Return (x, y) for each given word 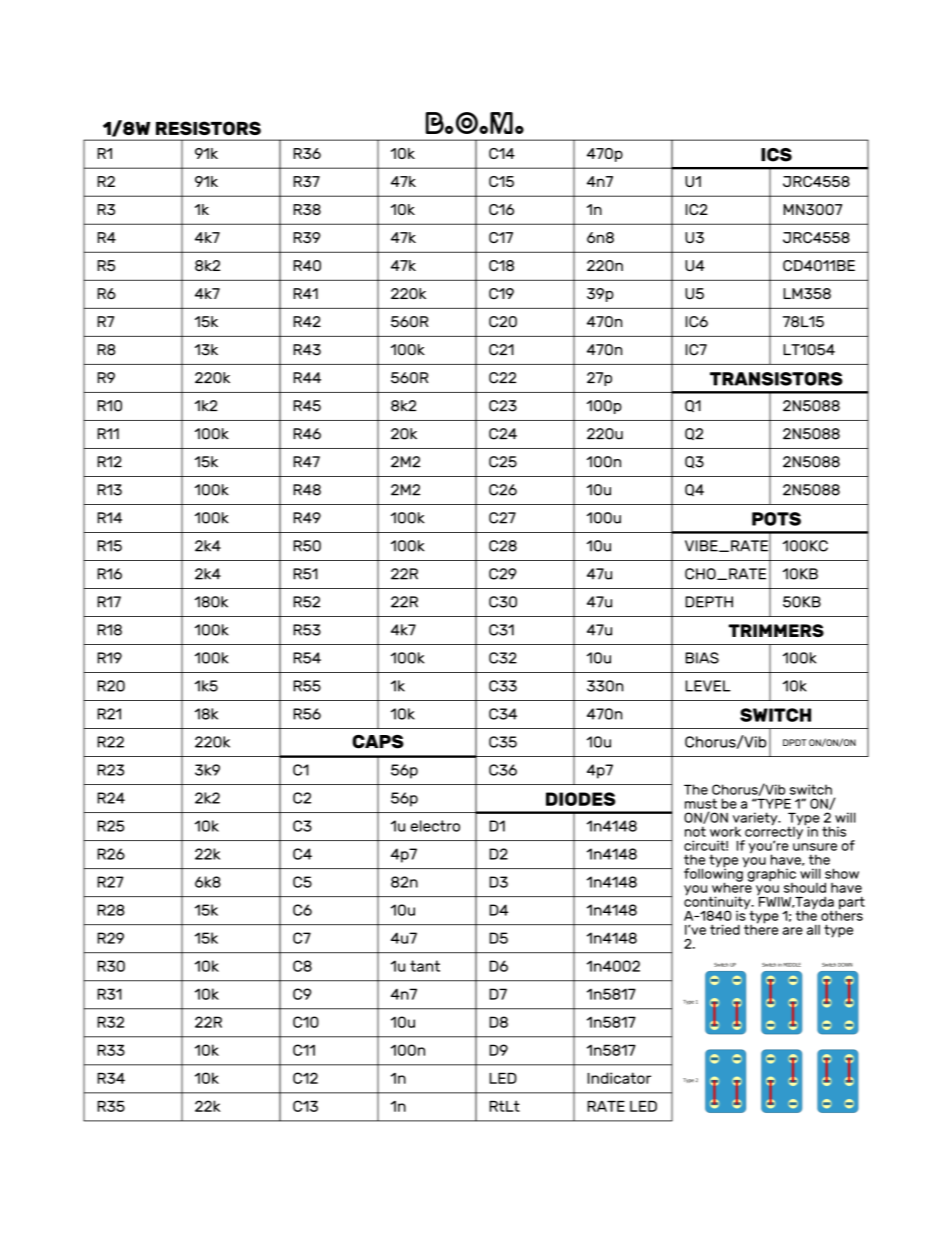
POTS (776, 519)
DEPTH (709, 602)
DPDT (794, 742)
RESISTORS (208, 128)
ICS (776, 155)
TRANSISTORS (776, 379)
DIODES (580, 799)
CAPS (378, 742)
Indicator (619, 1078)
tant (425, 966)
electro (435, 826)
